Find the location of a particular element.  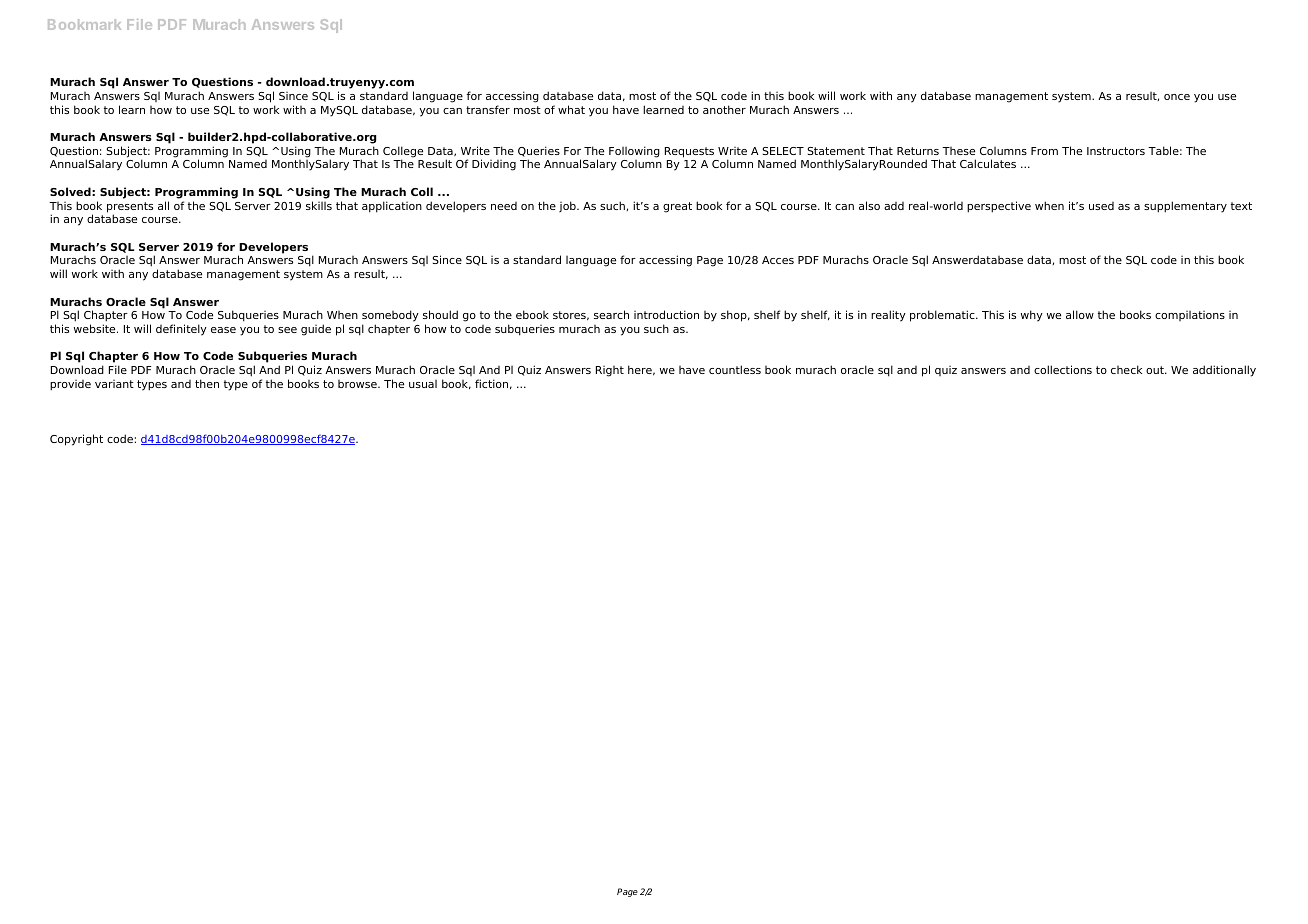

another is located at coordinates (724, 109).
